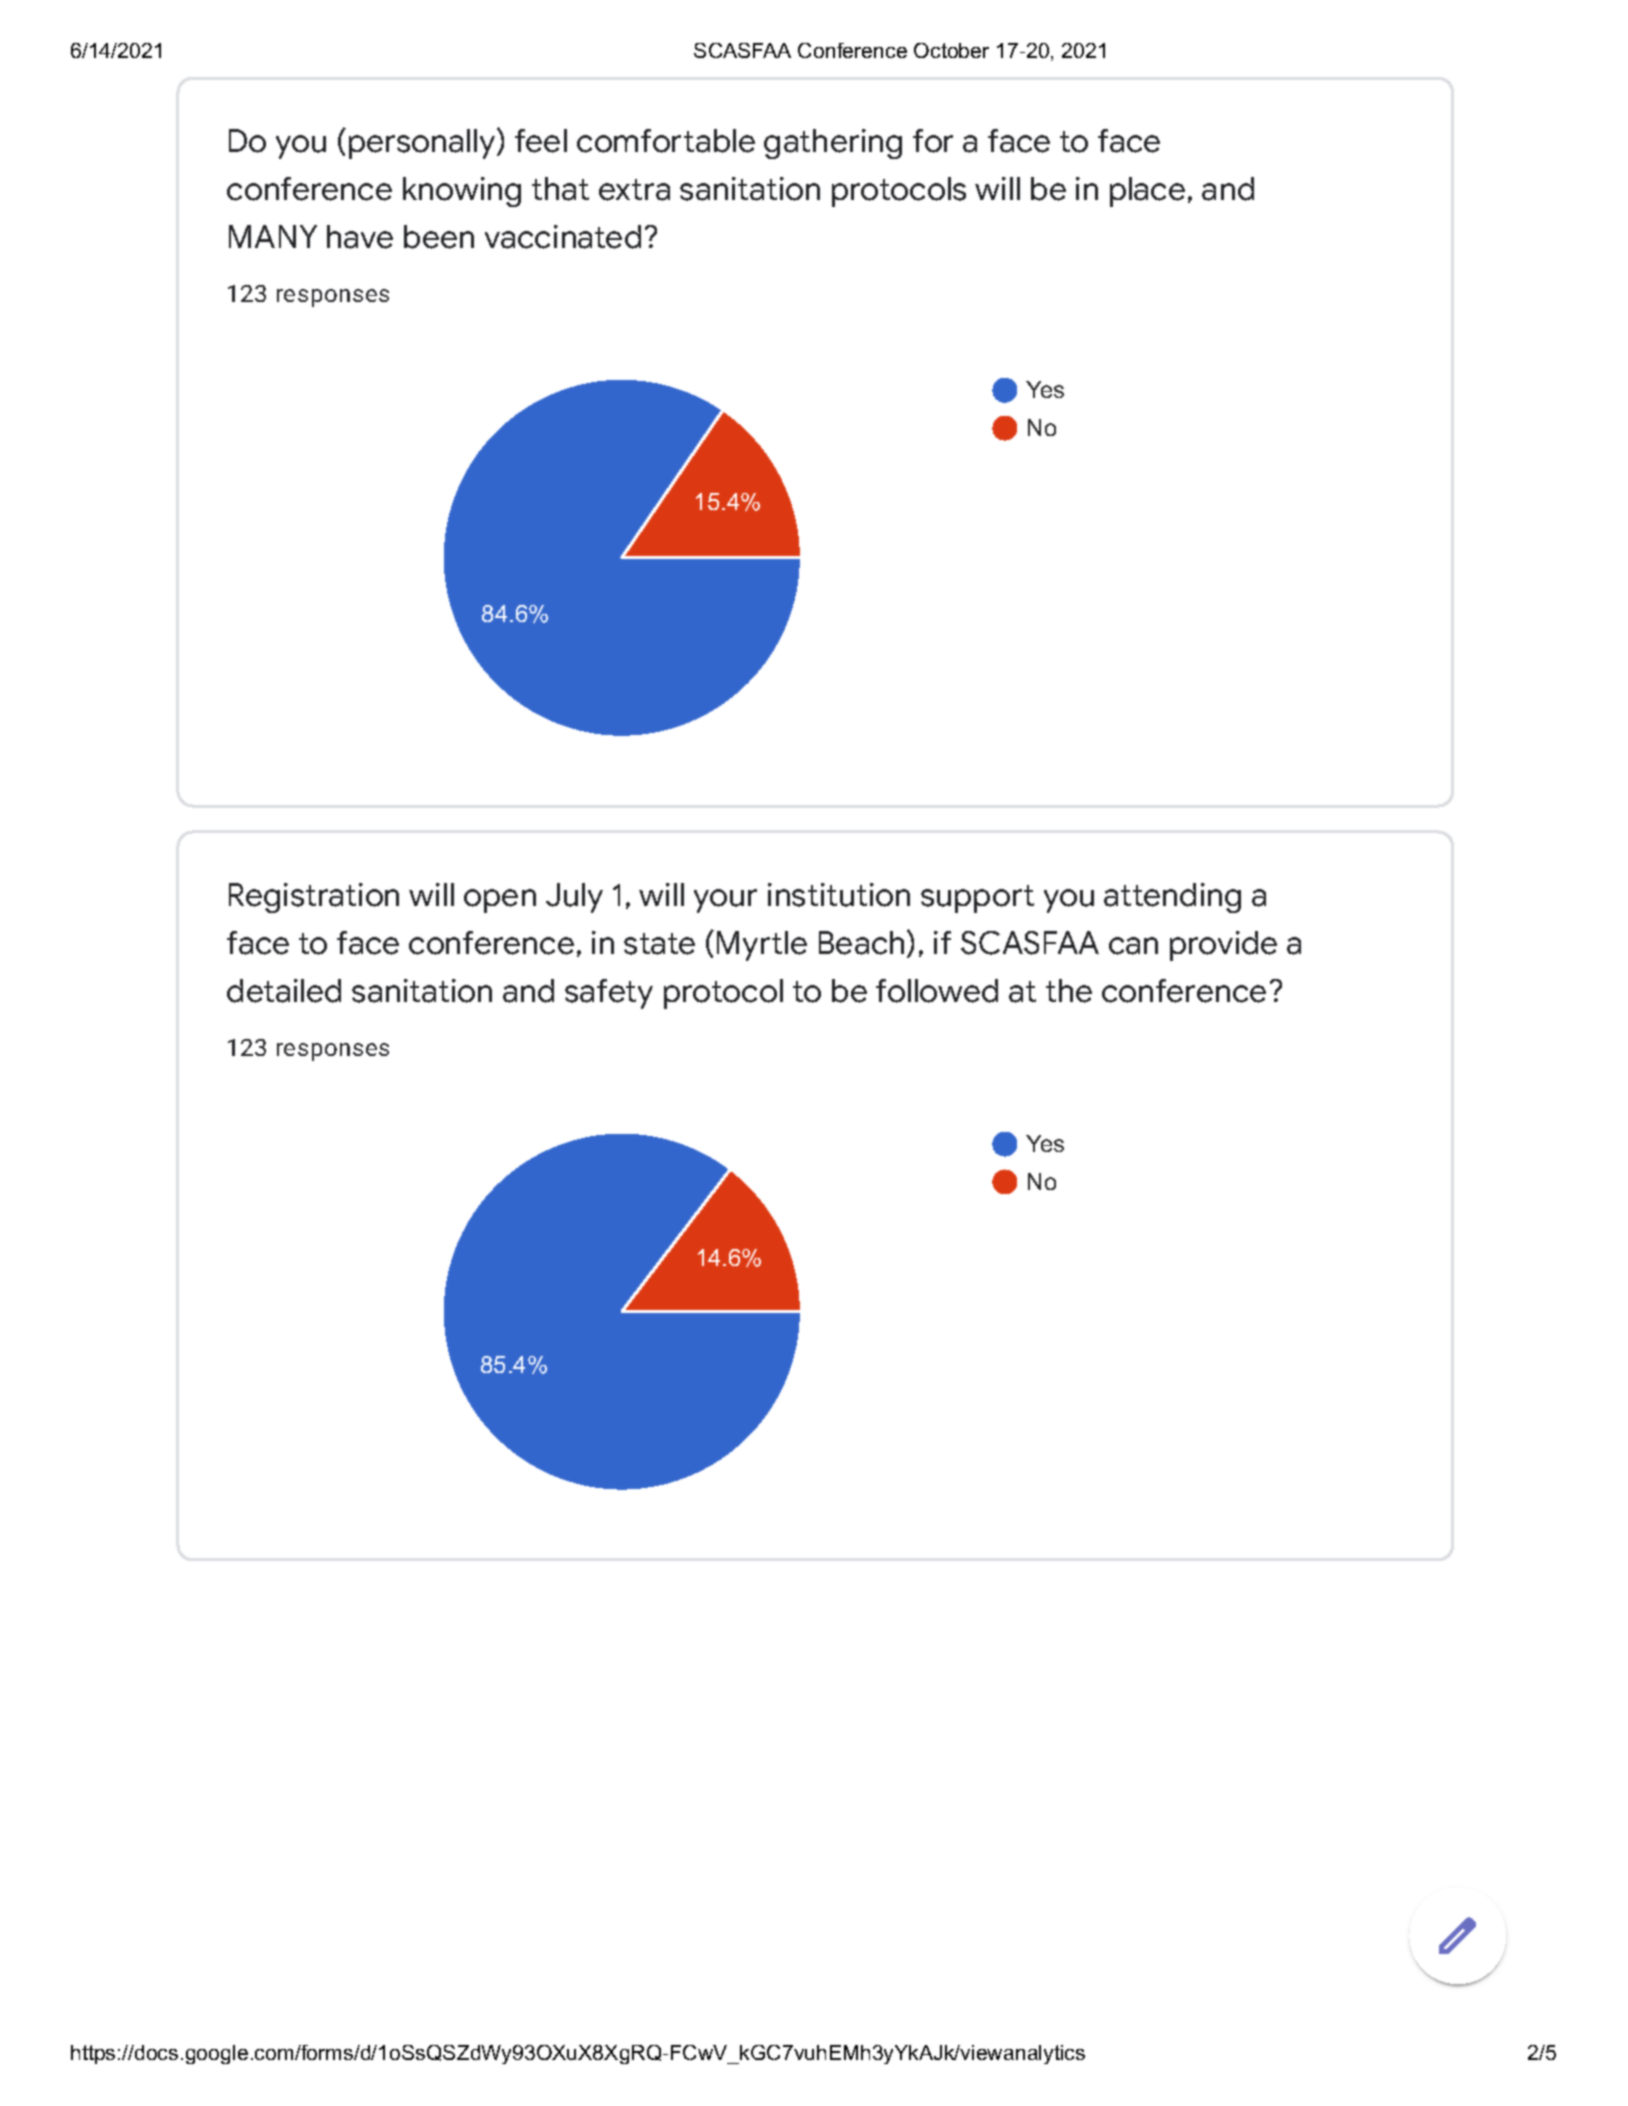  What do you see at coordinates (1133, 946) in the document?
I see `can` at bounding box center [1133, 946].
